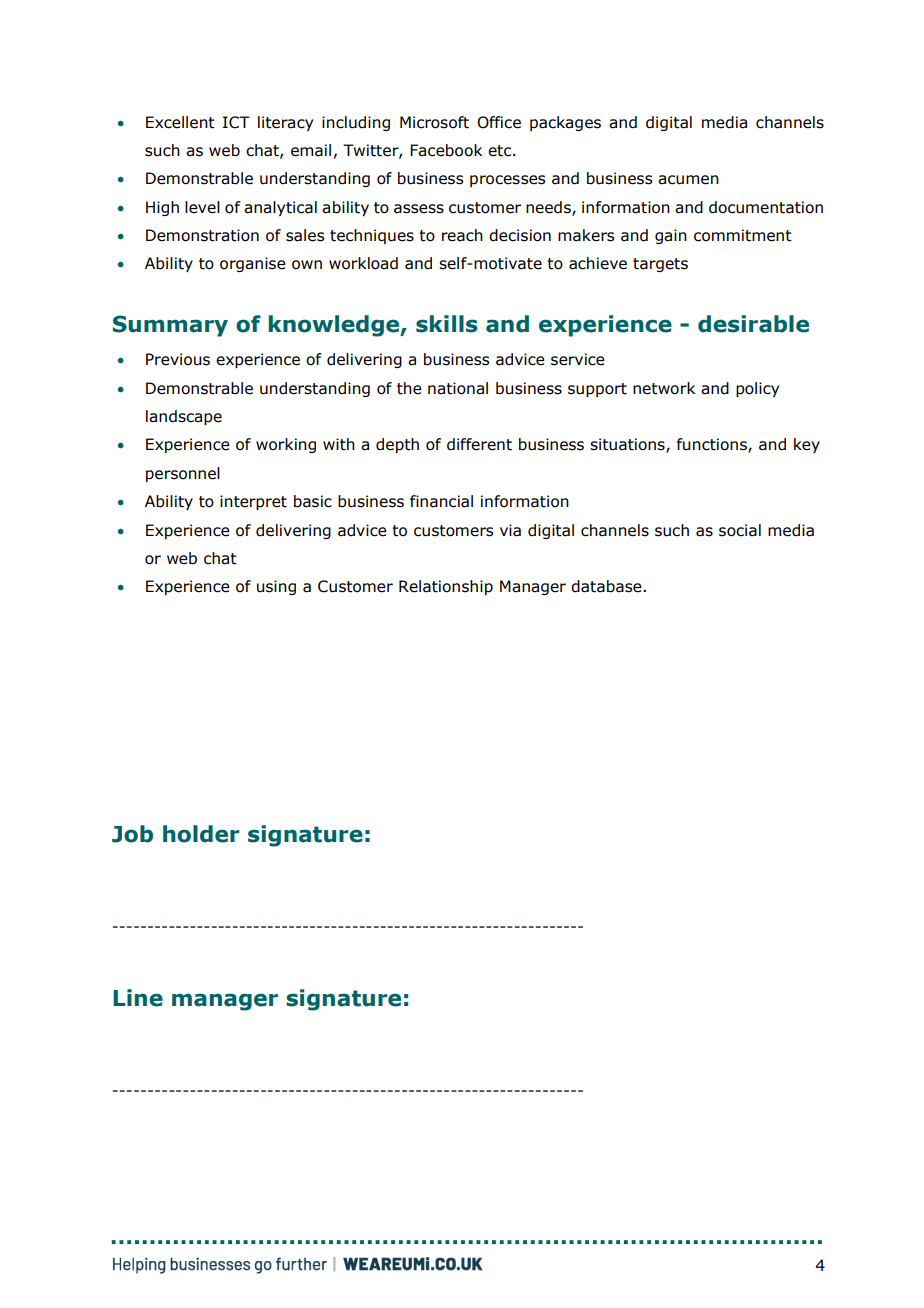  Describe the element at coordinates (201, 834) in the document. I see `holder` at that location.
